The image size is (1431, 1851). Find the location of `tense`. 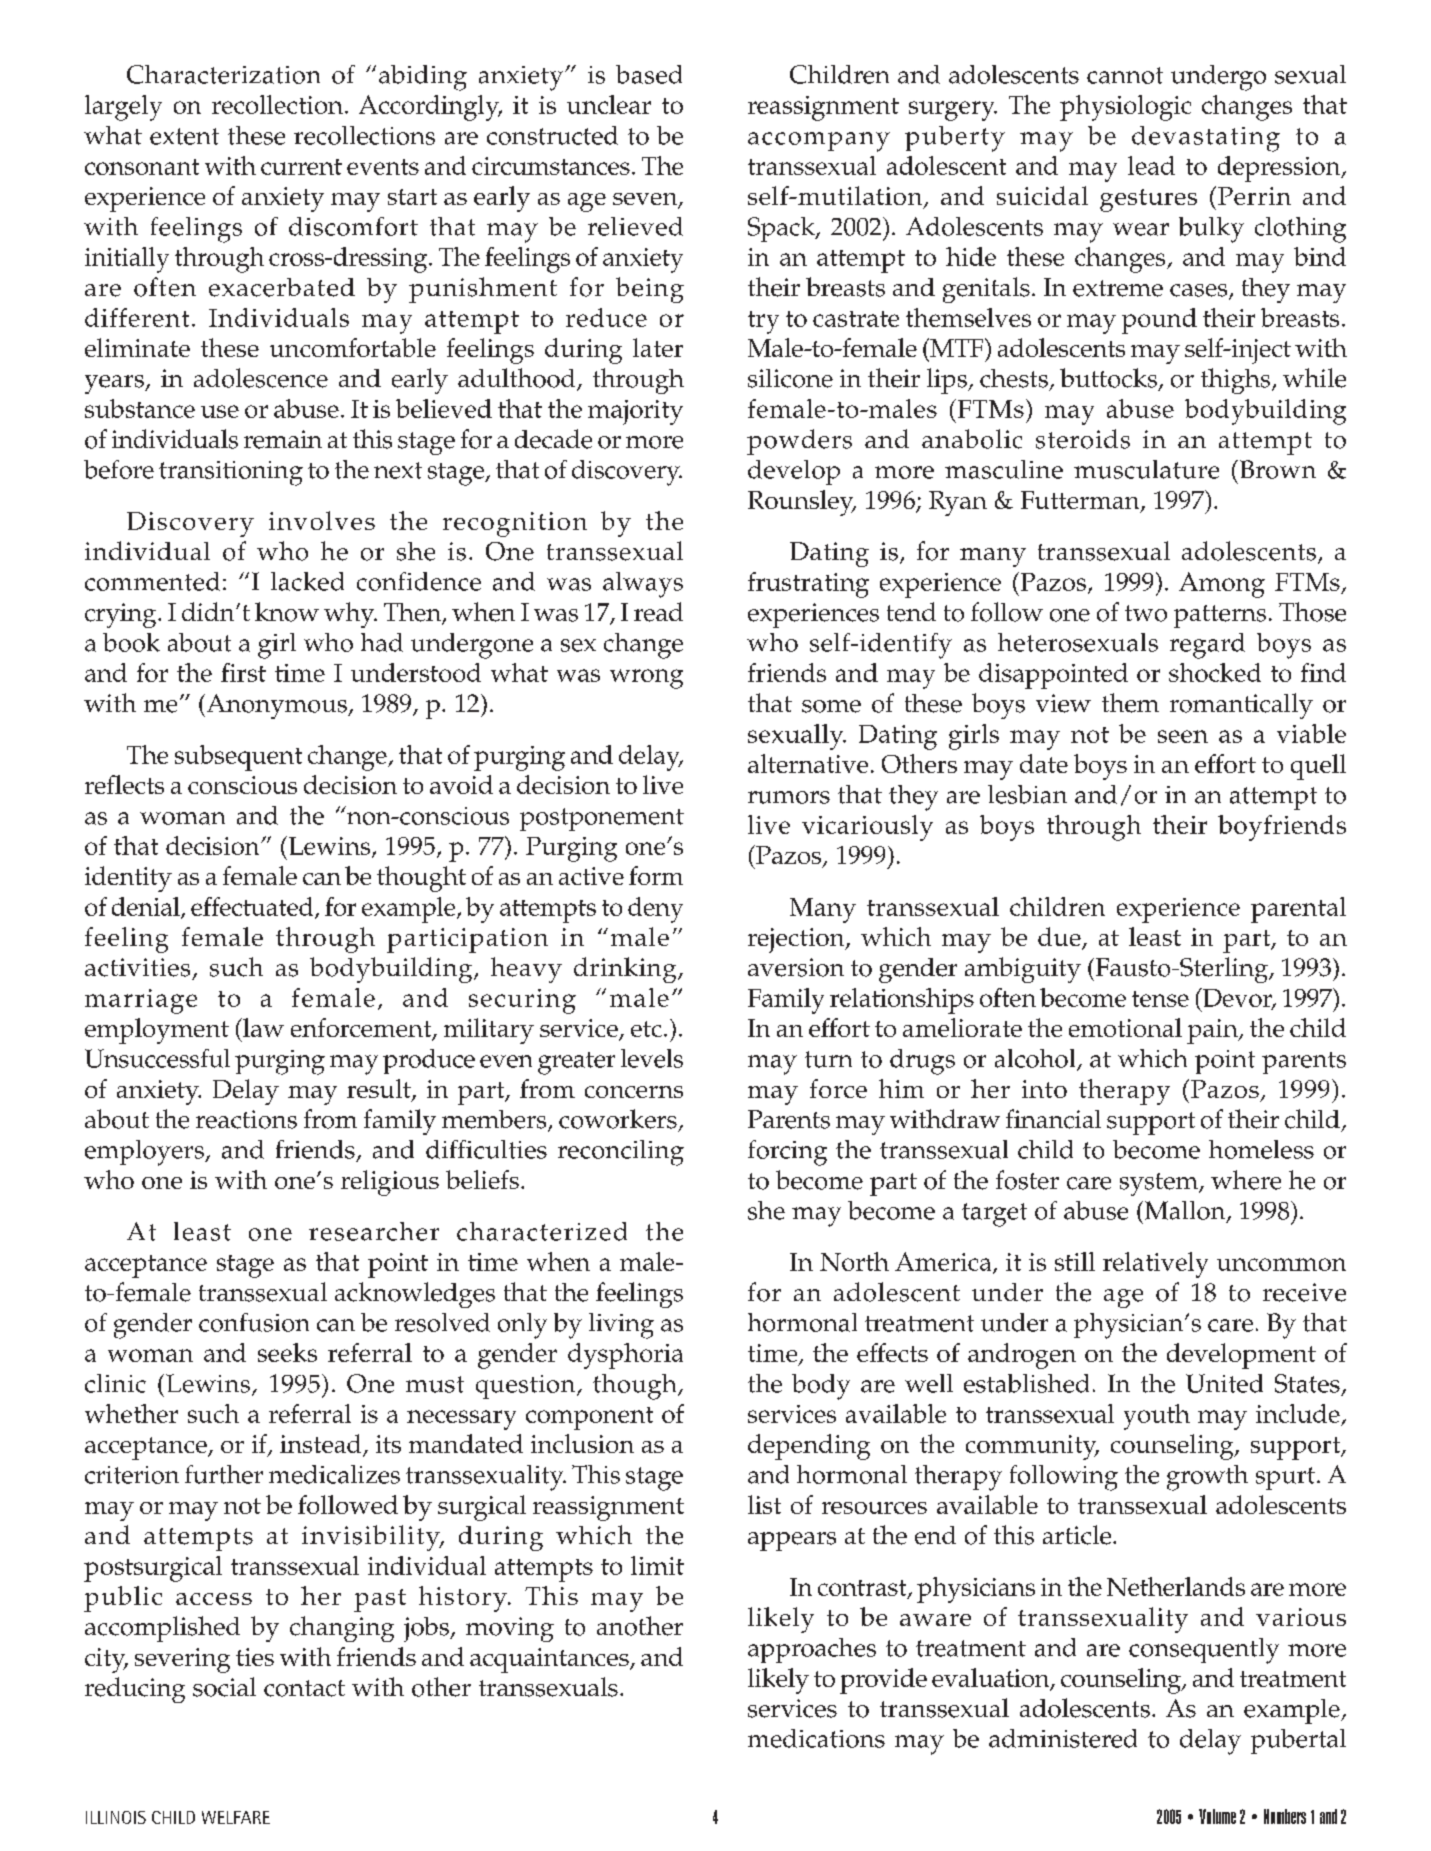

tense is located at coordinates (1160, 999).
